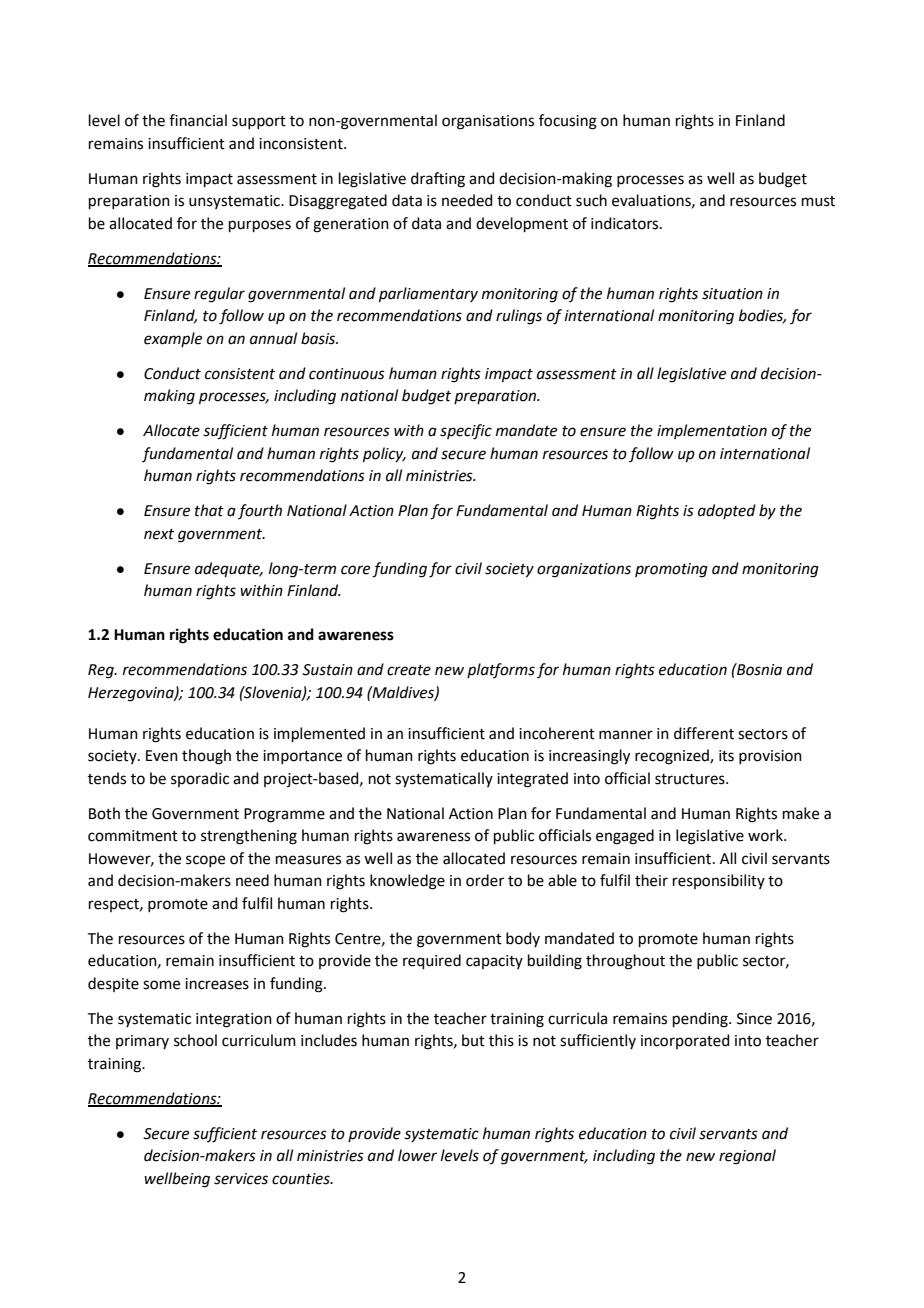 The width and height of the document is (924, 1308). I want to click on adequate, so click(228, 570).
